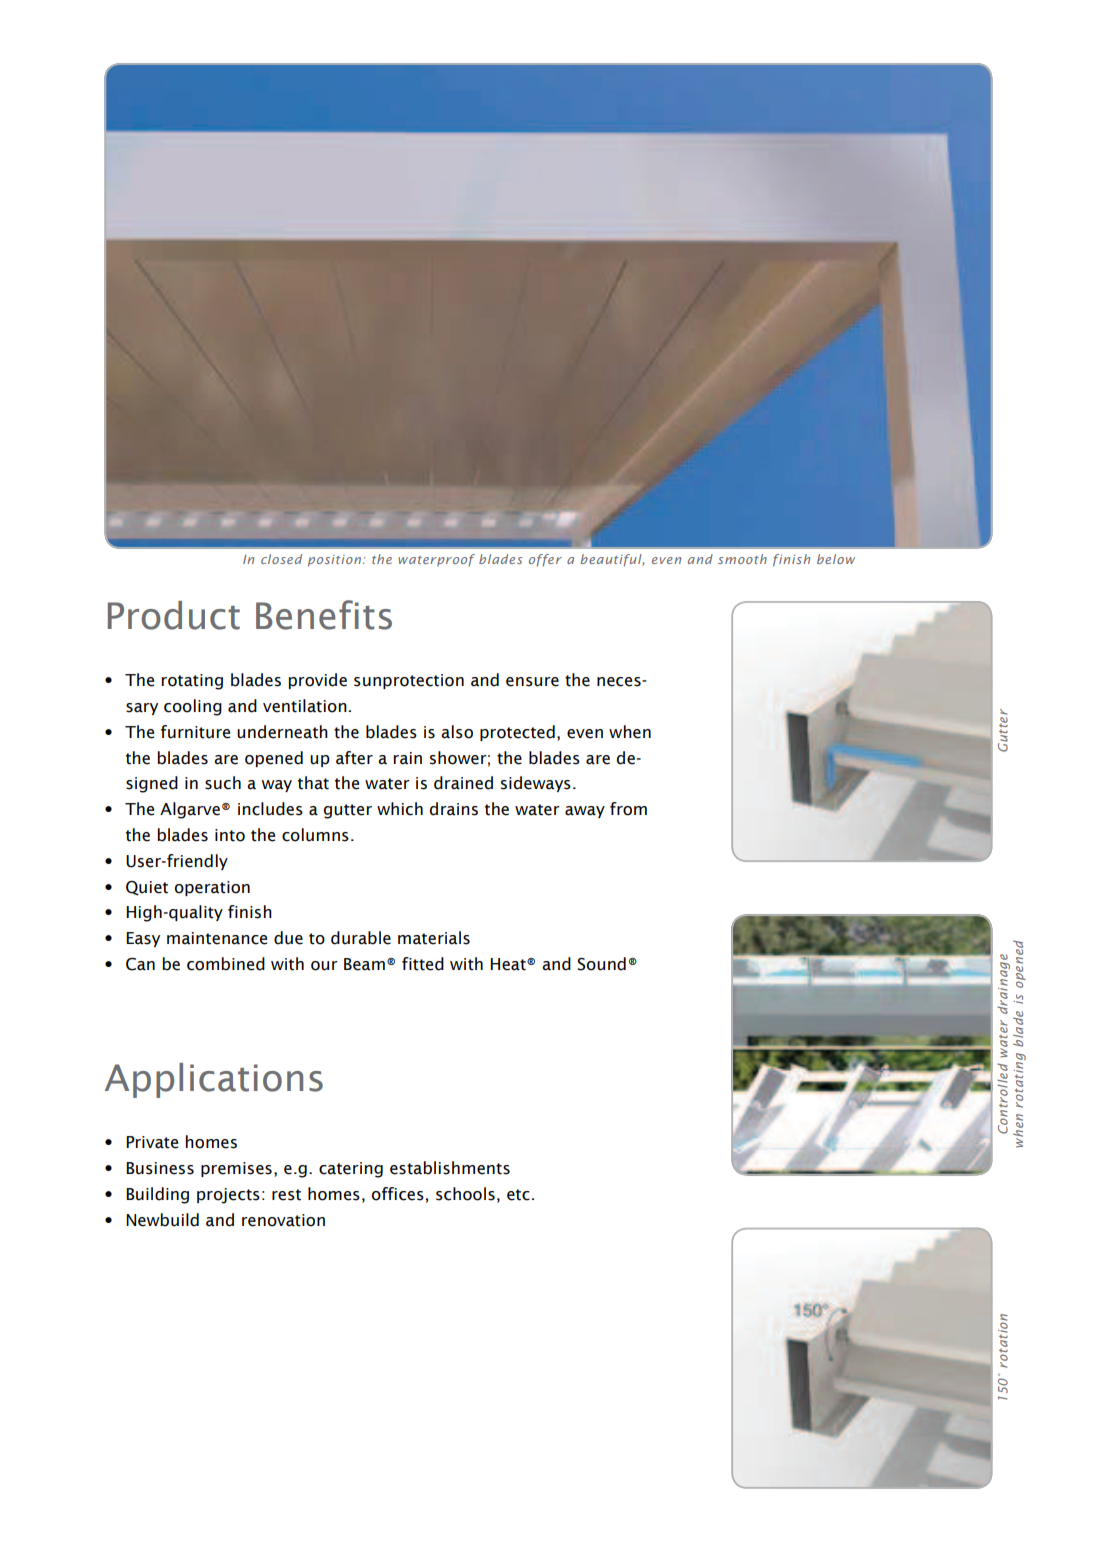 The height and width of the page is (1552, 1097). I want to click on from, so click(628, 809).
